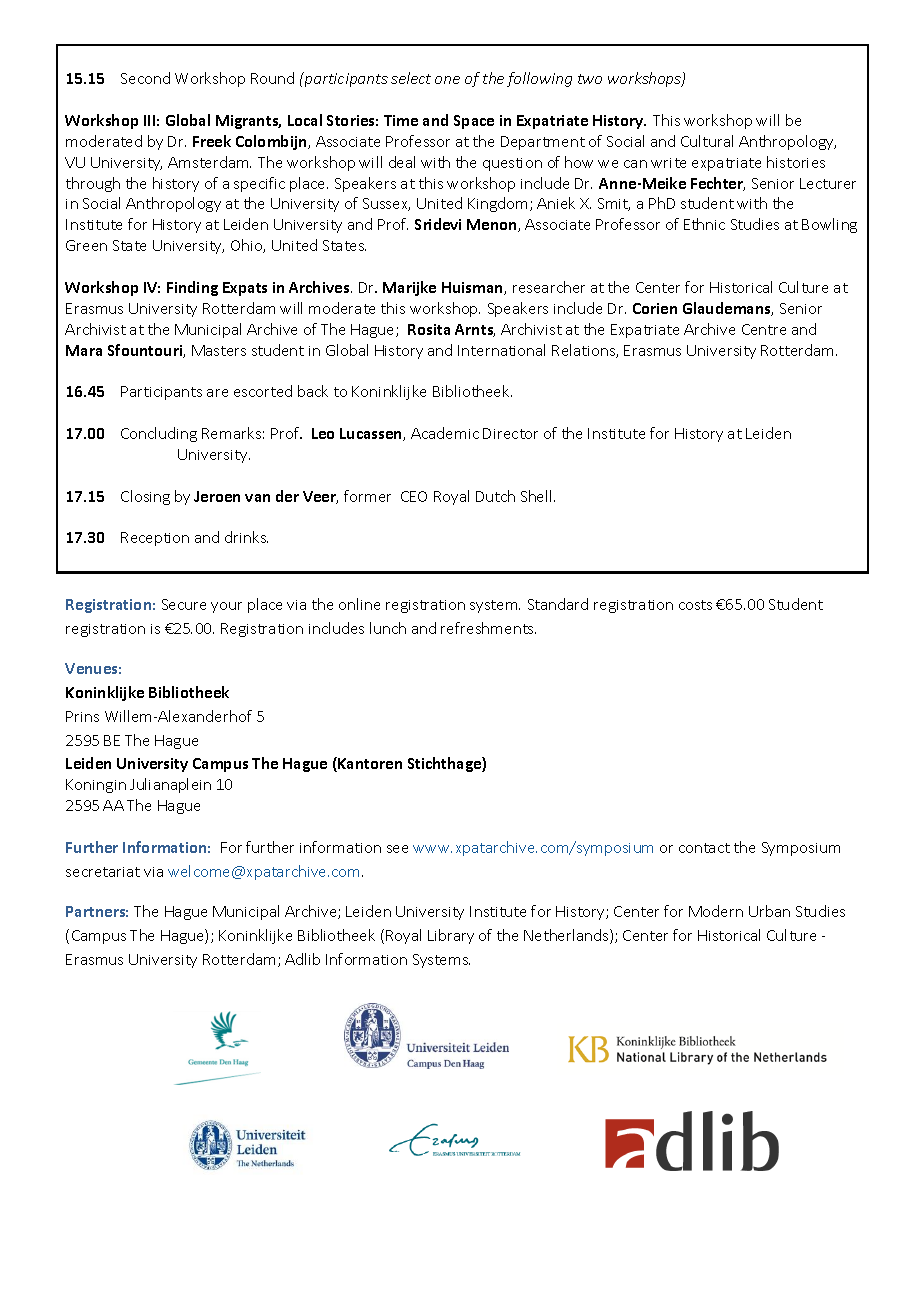  Describe the element at coordinates (474, 122) in the image. I see `Space` at that location.
